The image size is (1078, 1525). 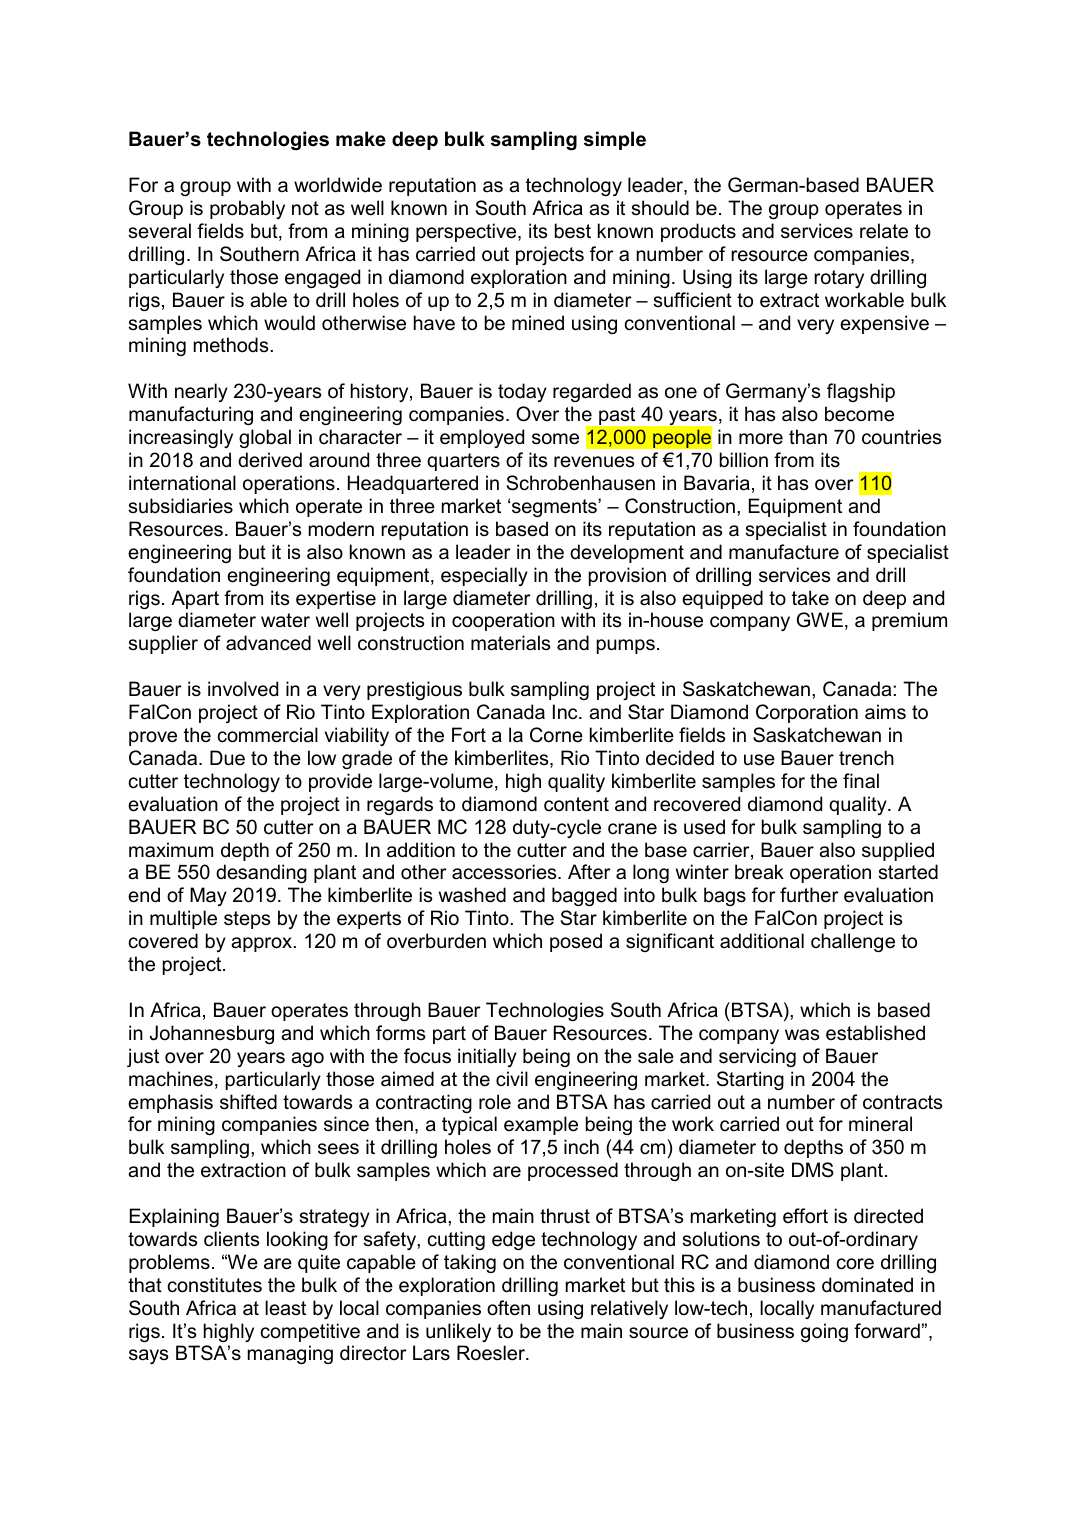 What do you see at coordinates (884, 231) in the screenshot?
I see `relate` at bounding box center [884, 231].
